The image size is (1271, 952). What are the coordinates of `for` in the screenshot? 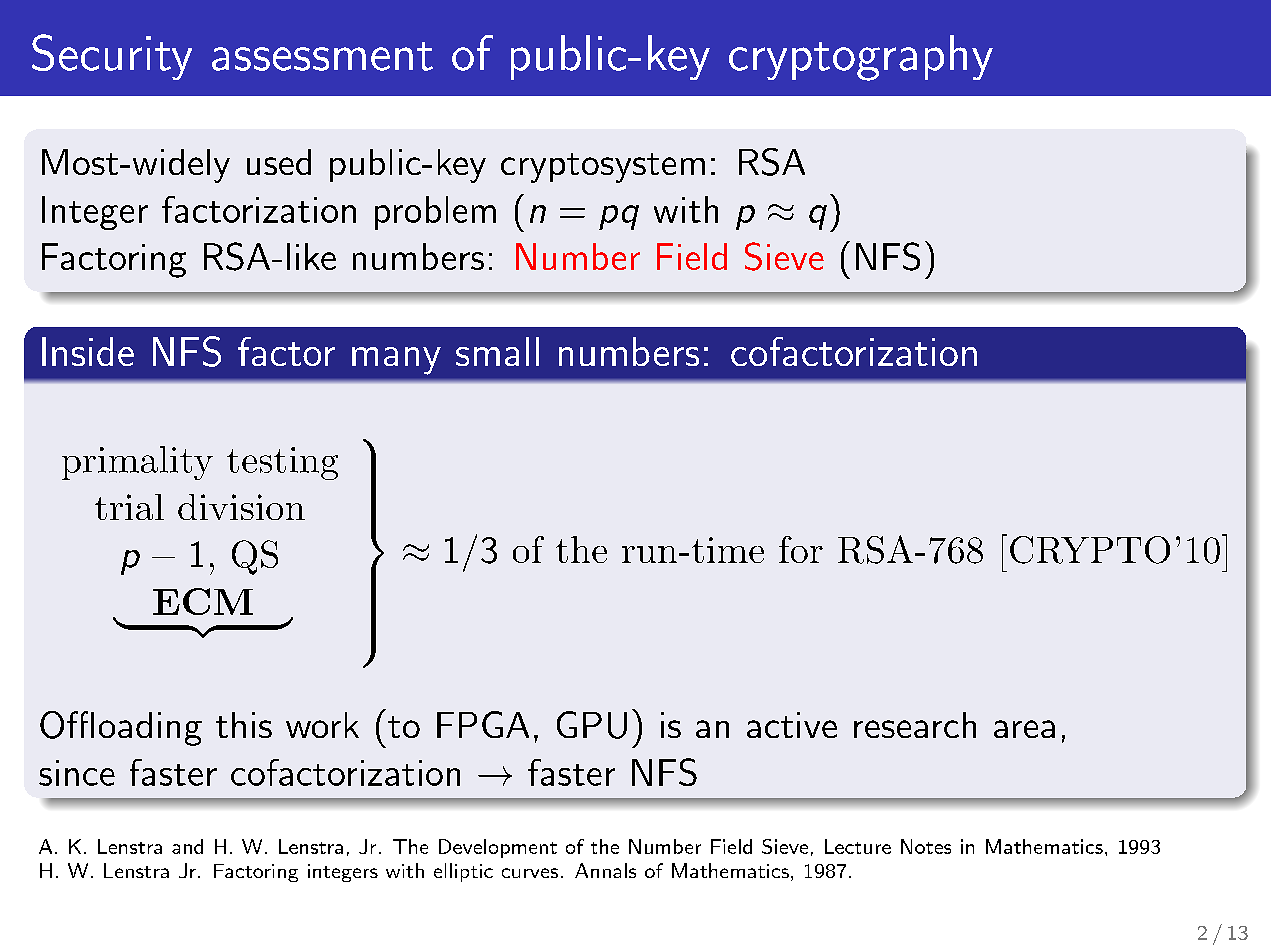 It's located at (801, 549).
